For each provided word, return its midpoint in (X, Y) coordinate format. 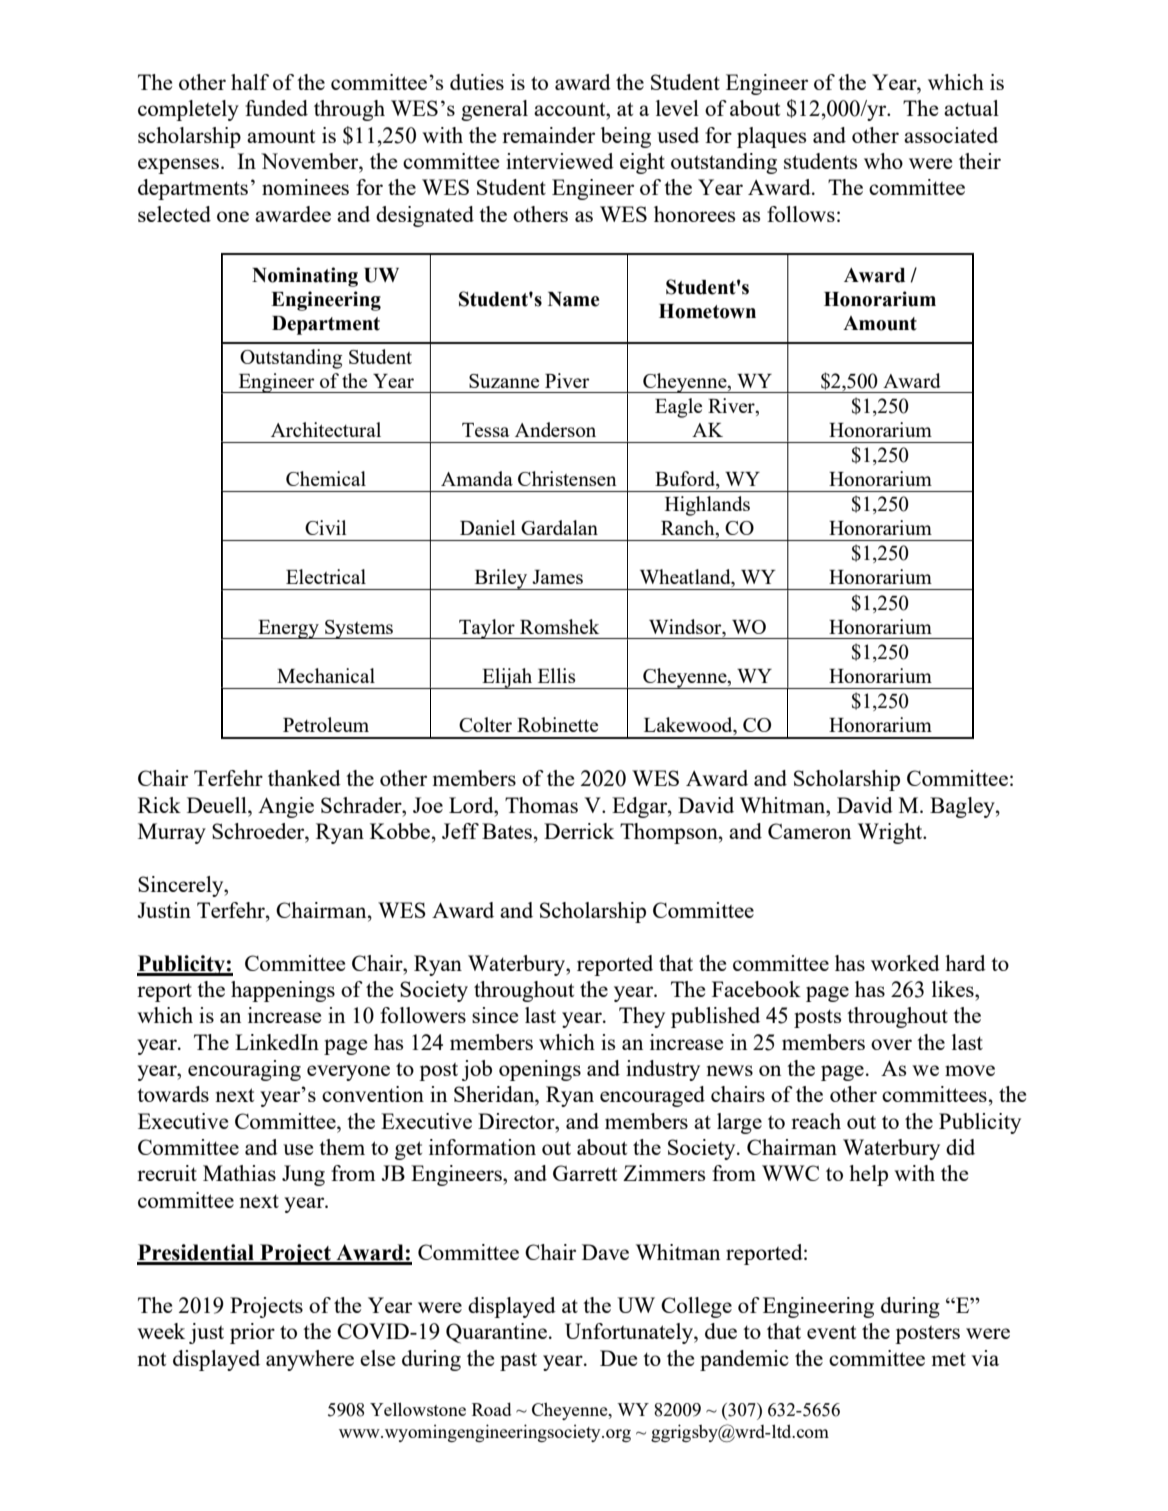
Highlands (707, 506)
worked (905, 963)
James (557, 577)
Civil (326, 527)
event (831, 1332)
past (518, 1362)
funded (276, 108)
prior (252, 1333)
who (883, 161)
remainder (548, 135)
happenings (283, 991)
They (642, 1017)
